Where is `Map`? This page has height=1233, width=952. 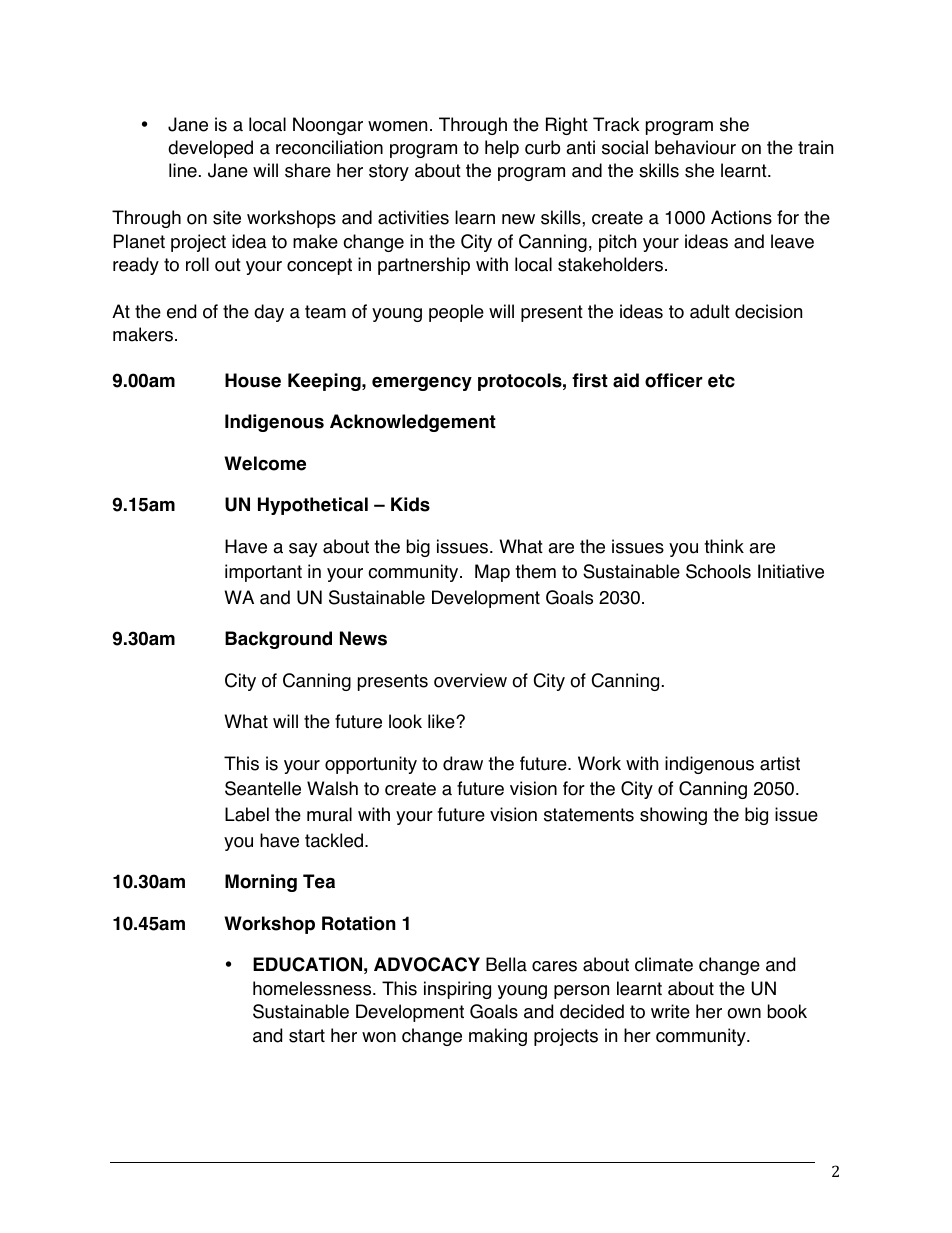
Map is located at coordinates (492, 573).
